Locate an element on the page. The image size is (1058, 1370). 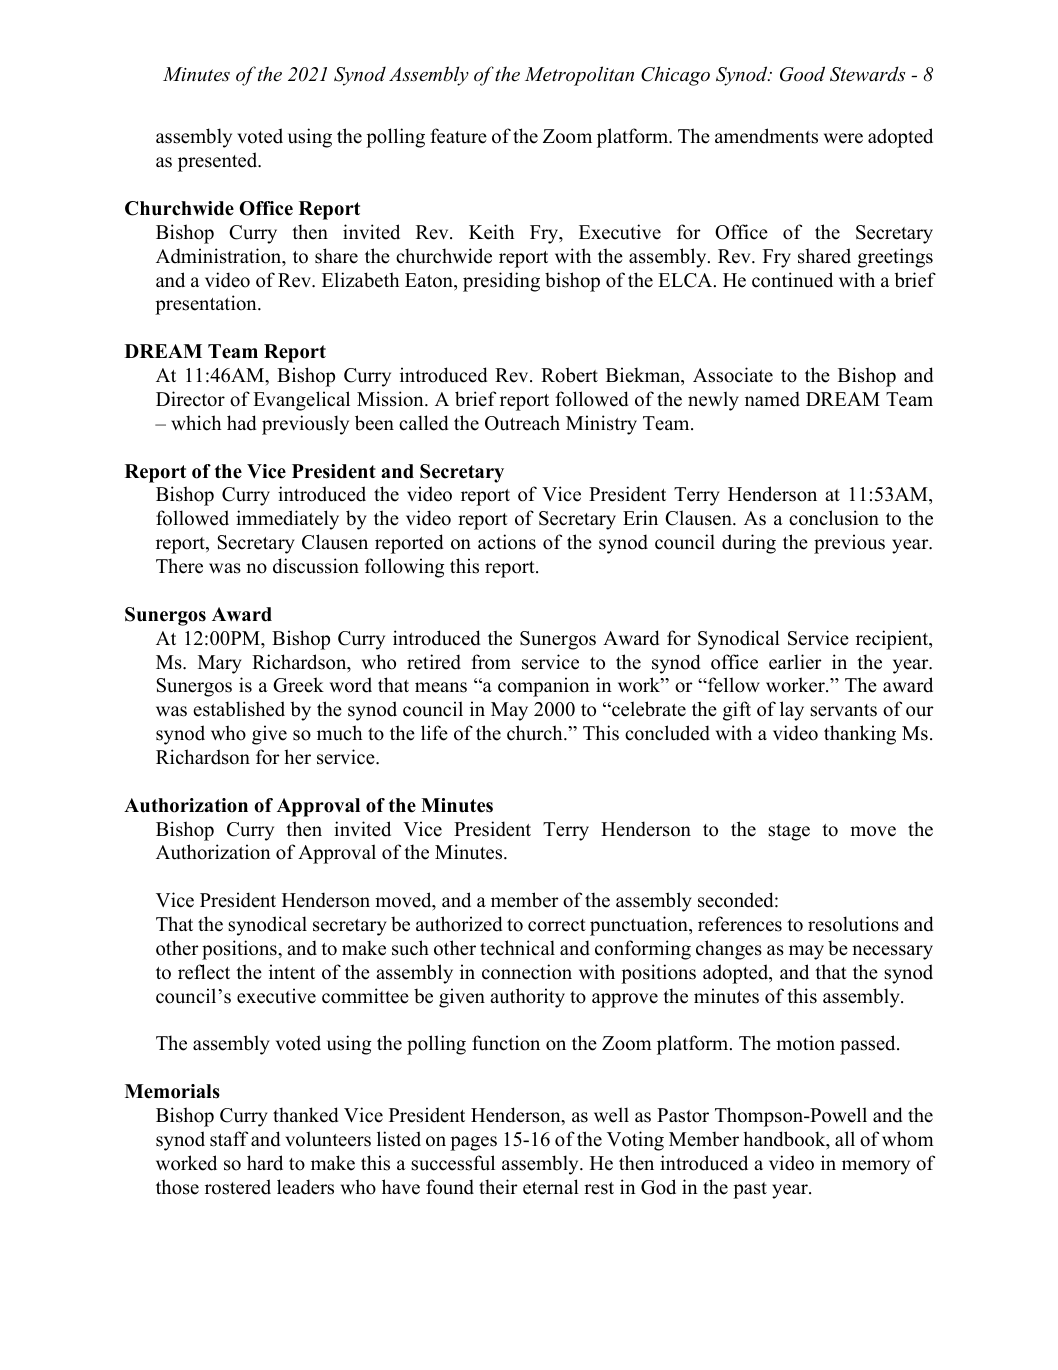
had is located at coordinates (241, 423).
